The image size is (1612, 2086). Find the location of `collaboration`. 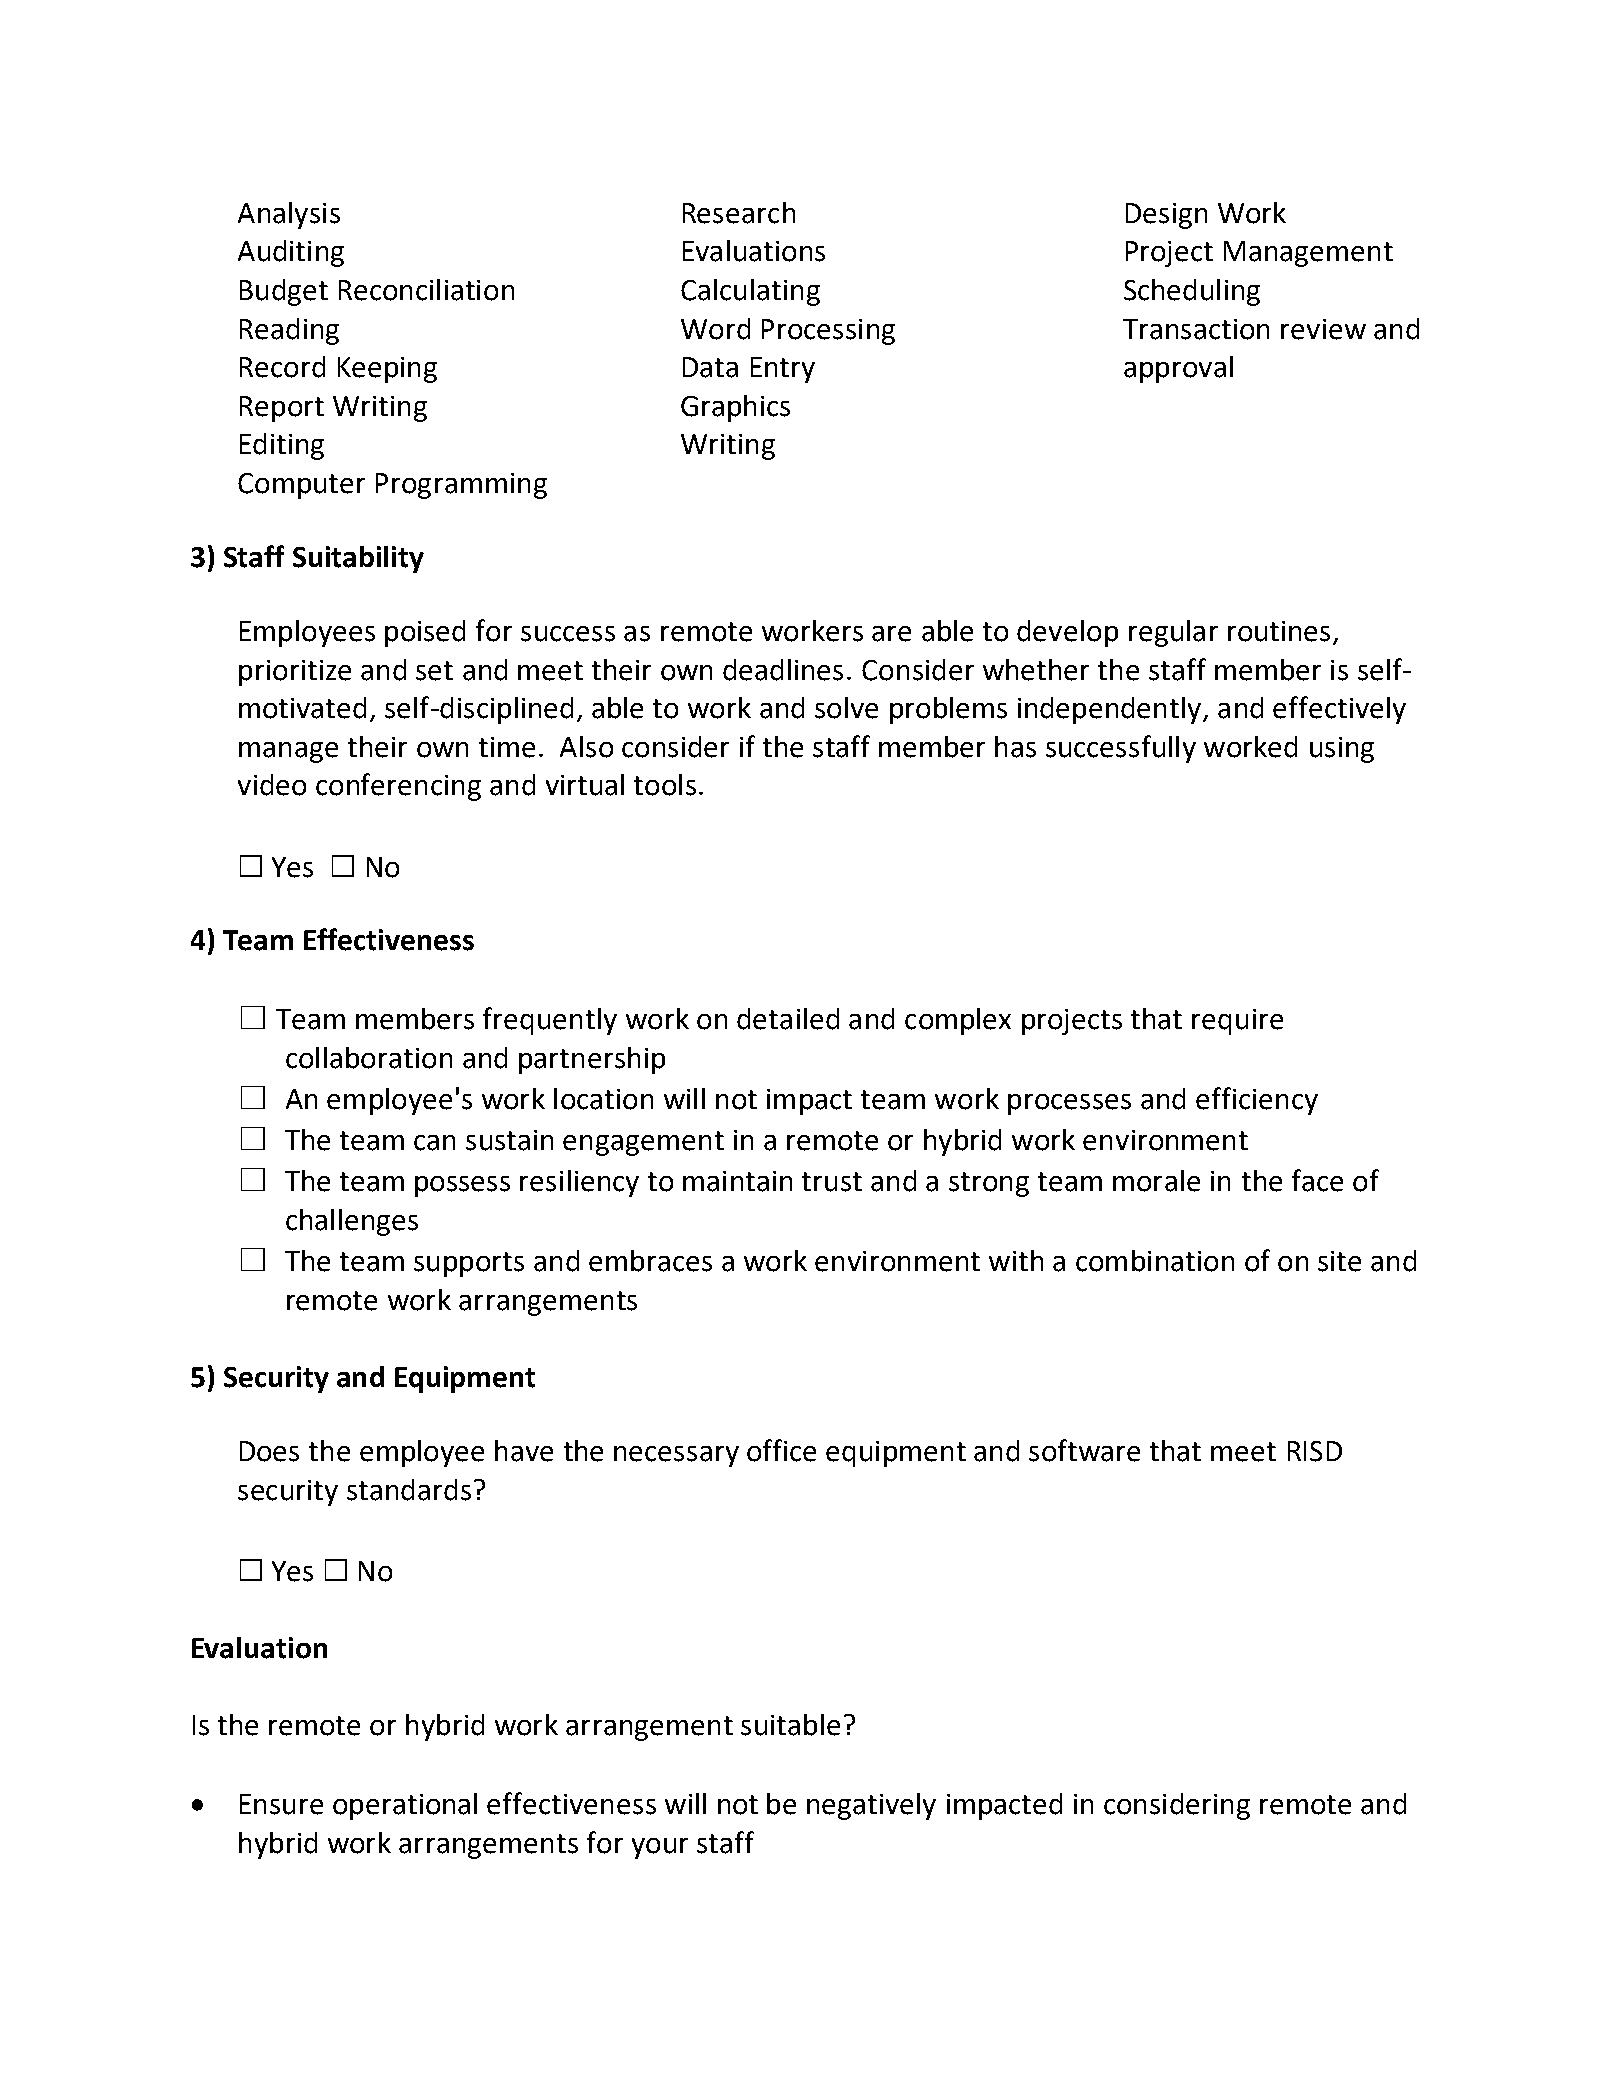

collaboration is located at coordinates (369, 1058).
